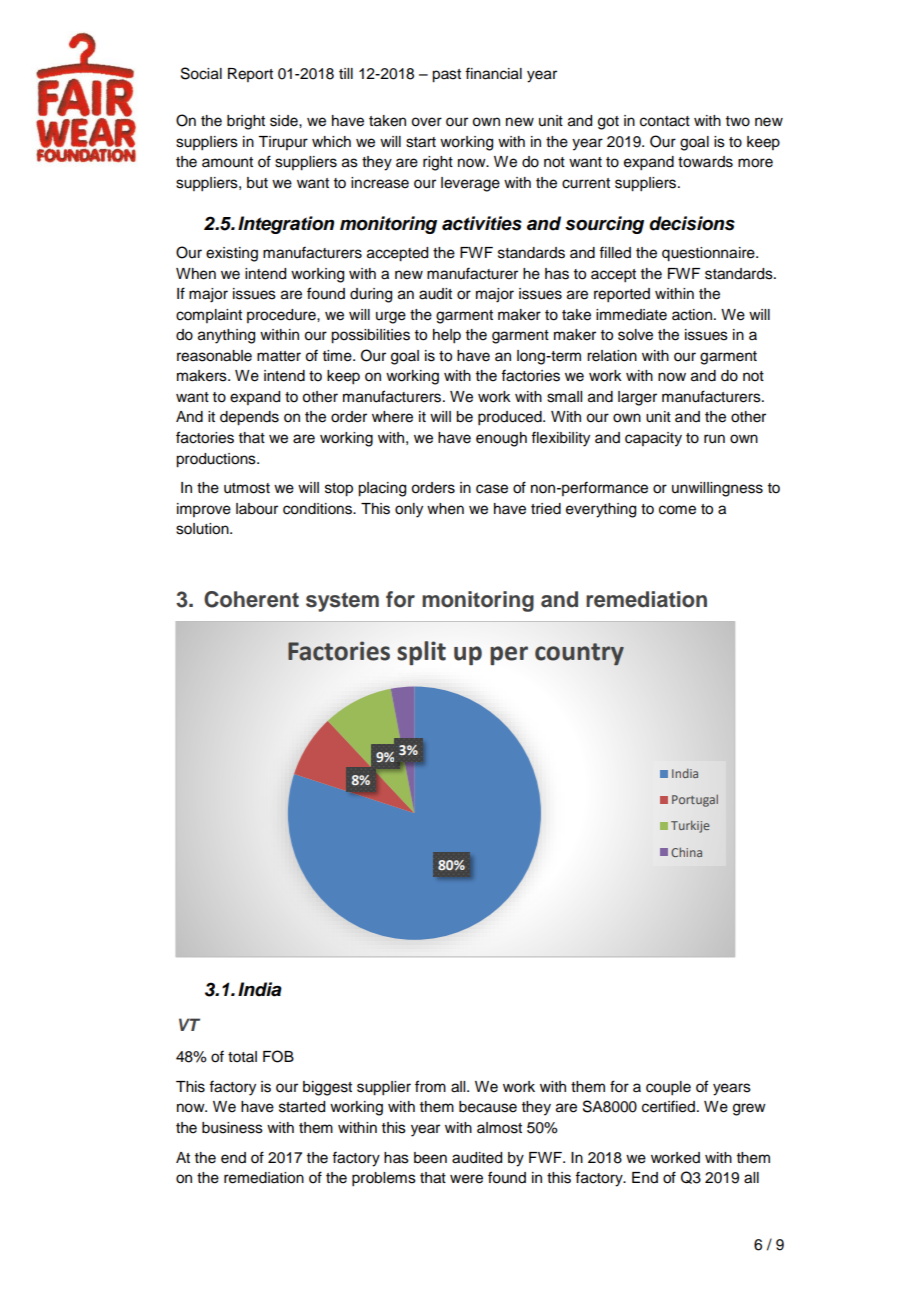  Describe the element at coordinates (251, 599) in the screenshot. I see `Coherent` at that location.
